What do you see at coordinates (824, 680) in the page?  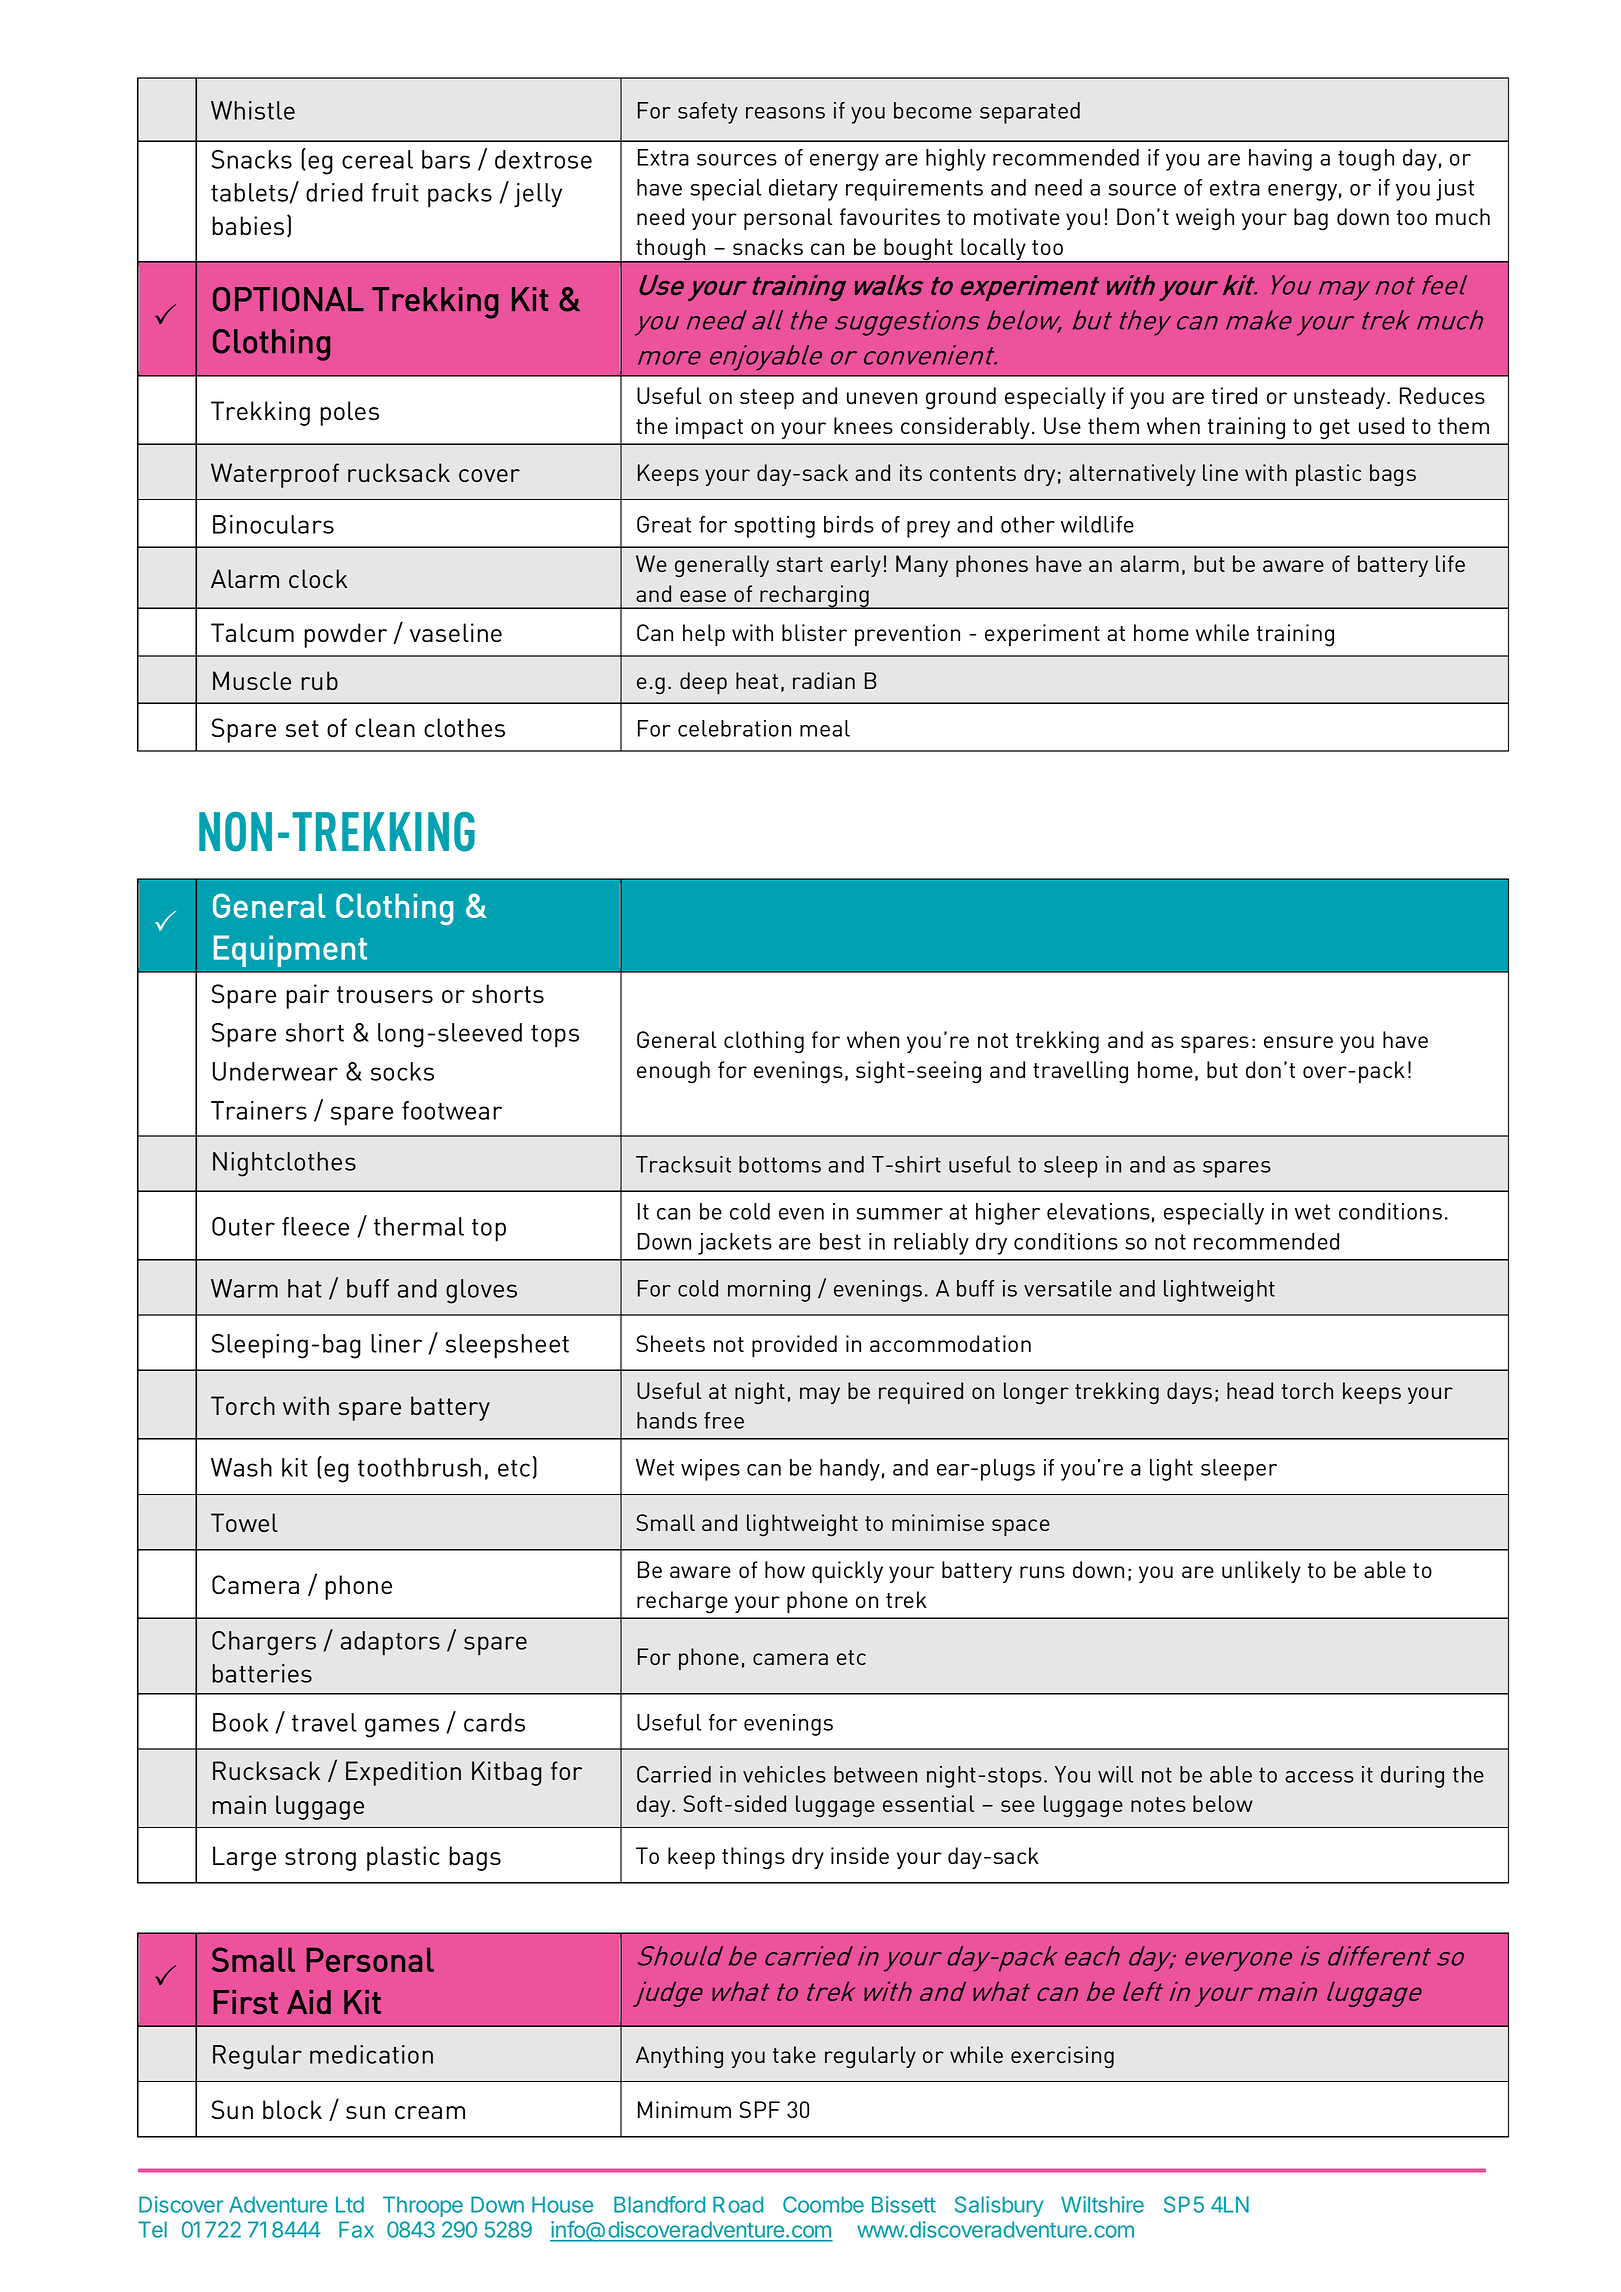 I see `radian` at bounding box center [824, 680].
